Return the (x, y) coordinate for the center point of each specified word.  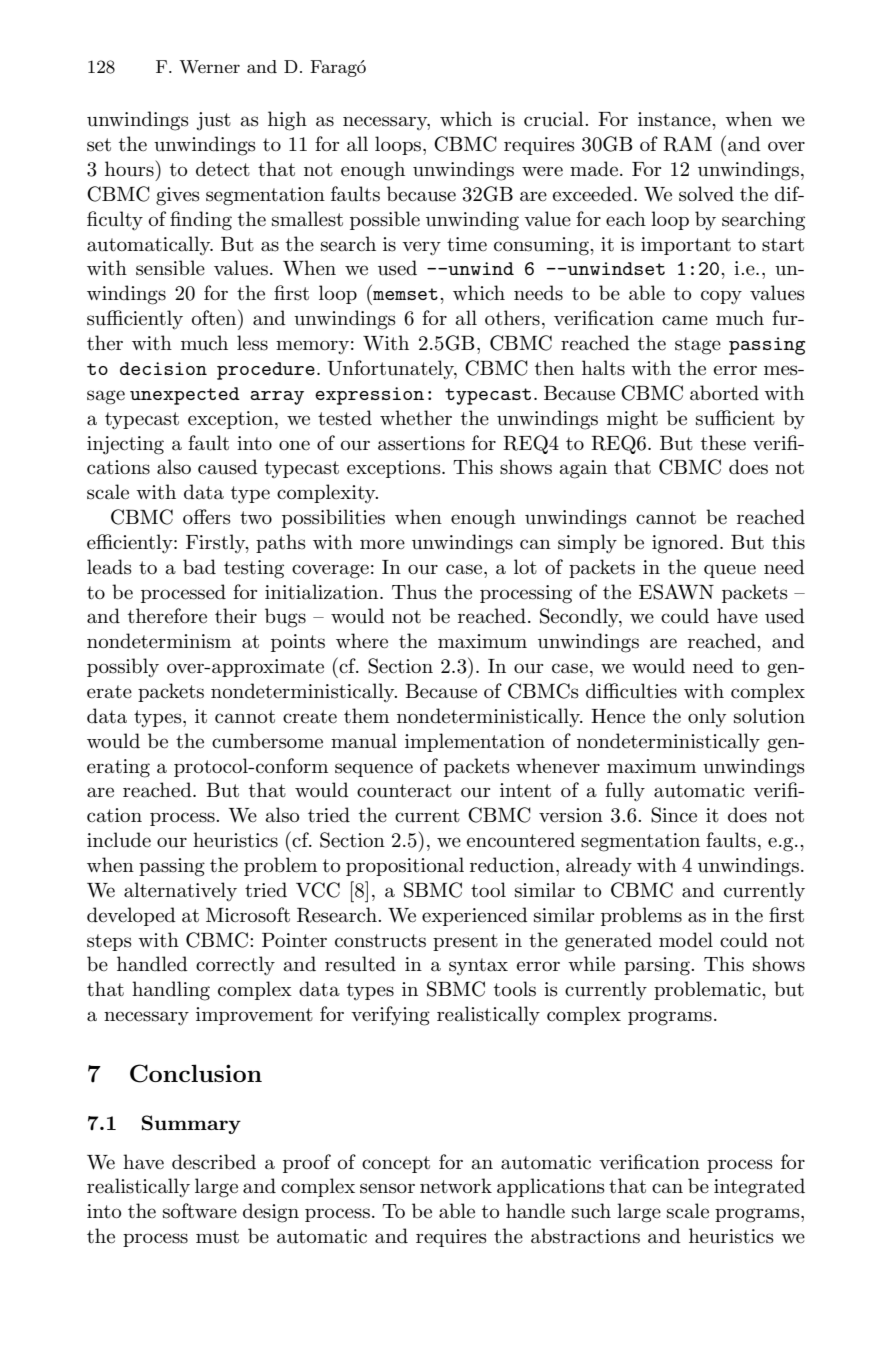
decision (163, 368)
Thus (414, 592)
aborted (724, 393)
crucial (555, 119)
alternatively (180, 892)
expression (369, 396)
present (465, 942)
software (200, 1211)
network (456, 1186)
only (707, 717)
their (236, 616)
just (213, 121)
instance (675, 119)
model (686, 940)
